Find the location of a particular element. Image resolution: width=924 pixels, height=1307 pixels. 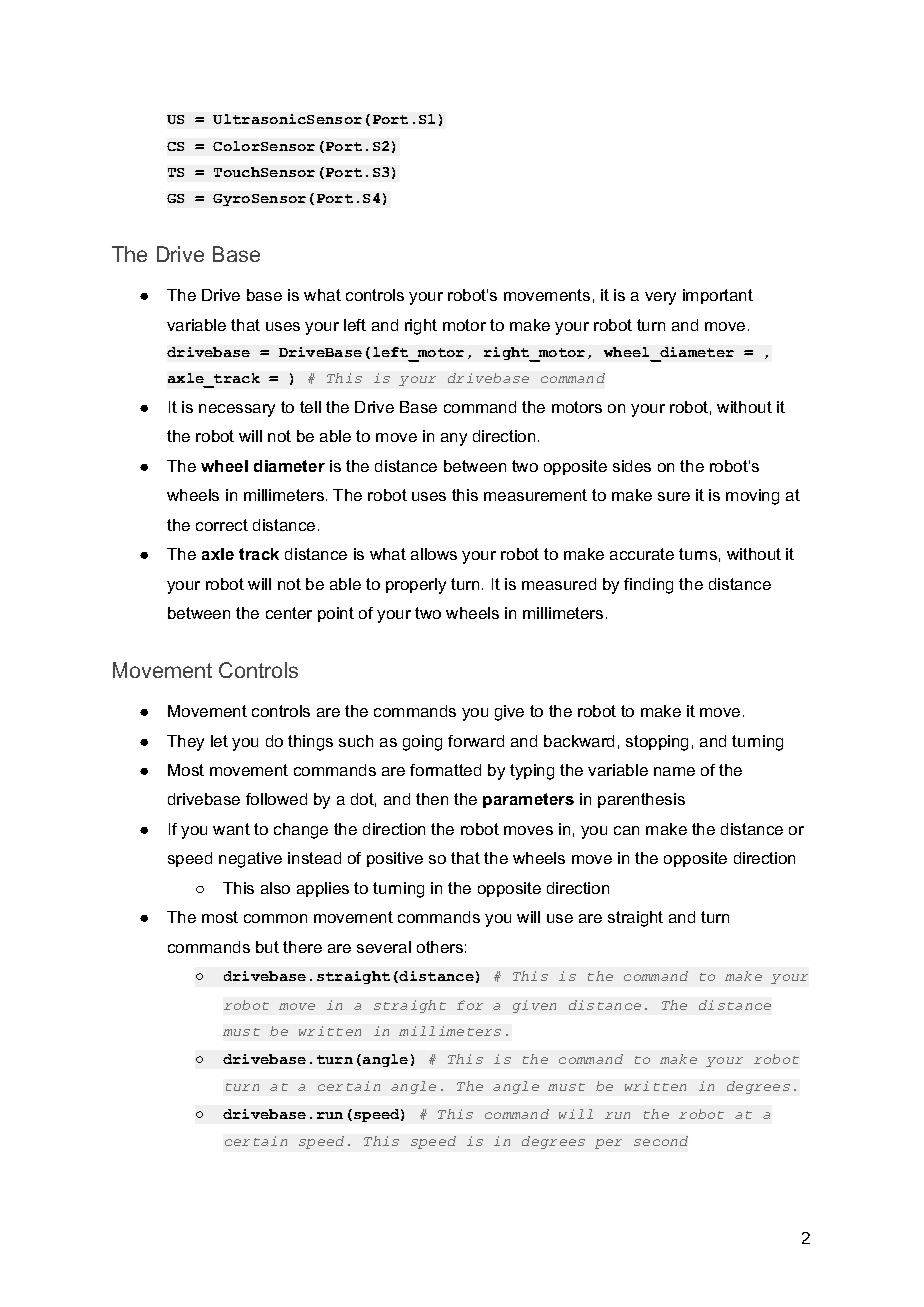

necessary is located at coordinates (237, 410).
